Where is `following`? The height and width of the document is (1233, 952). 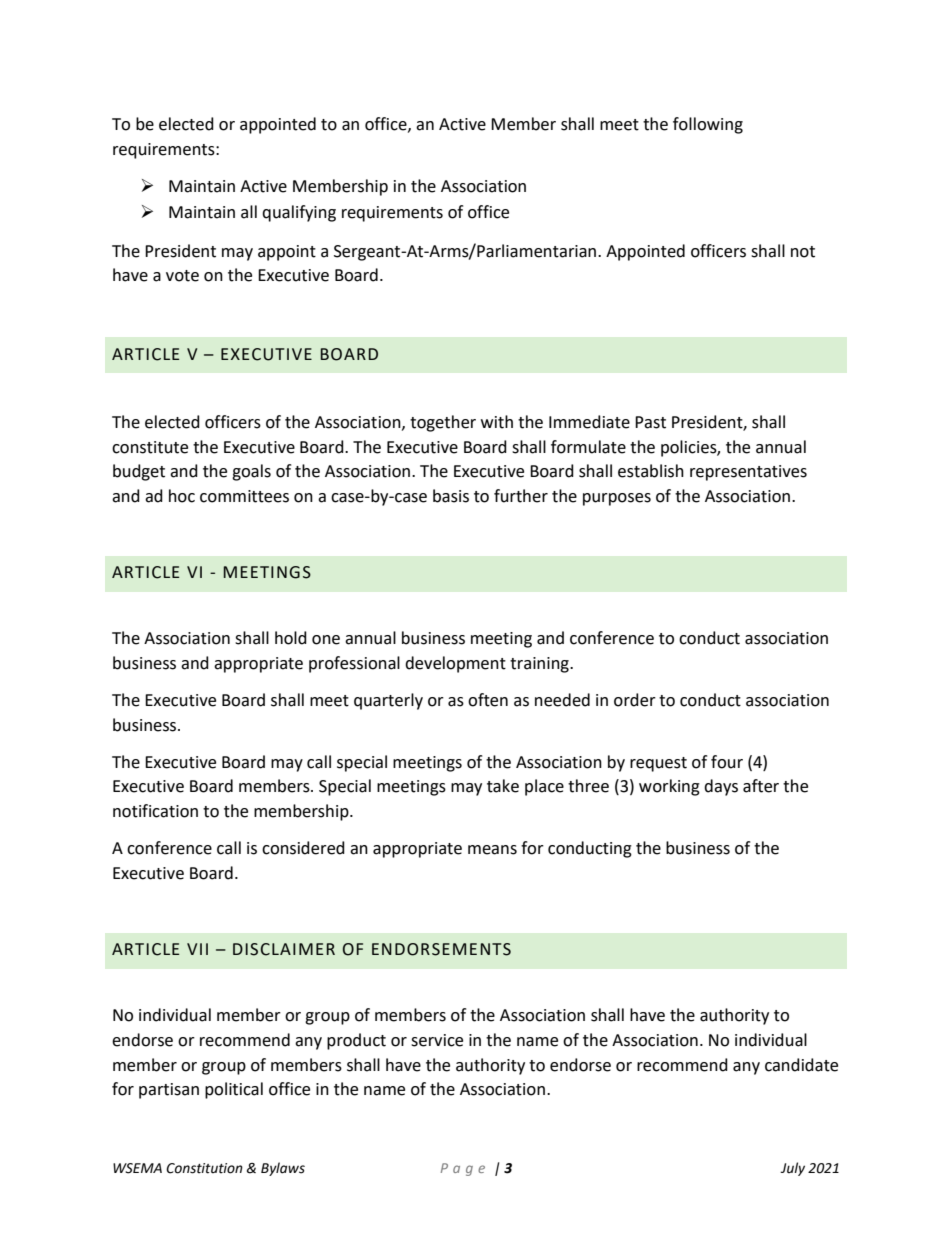 following is located at coordinates (708, 125).
